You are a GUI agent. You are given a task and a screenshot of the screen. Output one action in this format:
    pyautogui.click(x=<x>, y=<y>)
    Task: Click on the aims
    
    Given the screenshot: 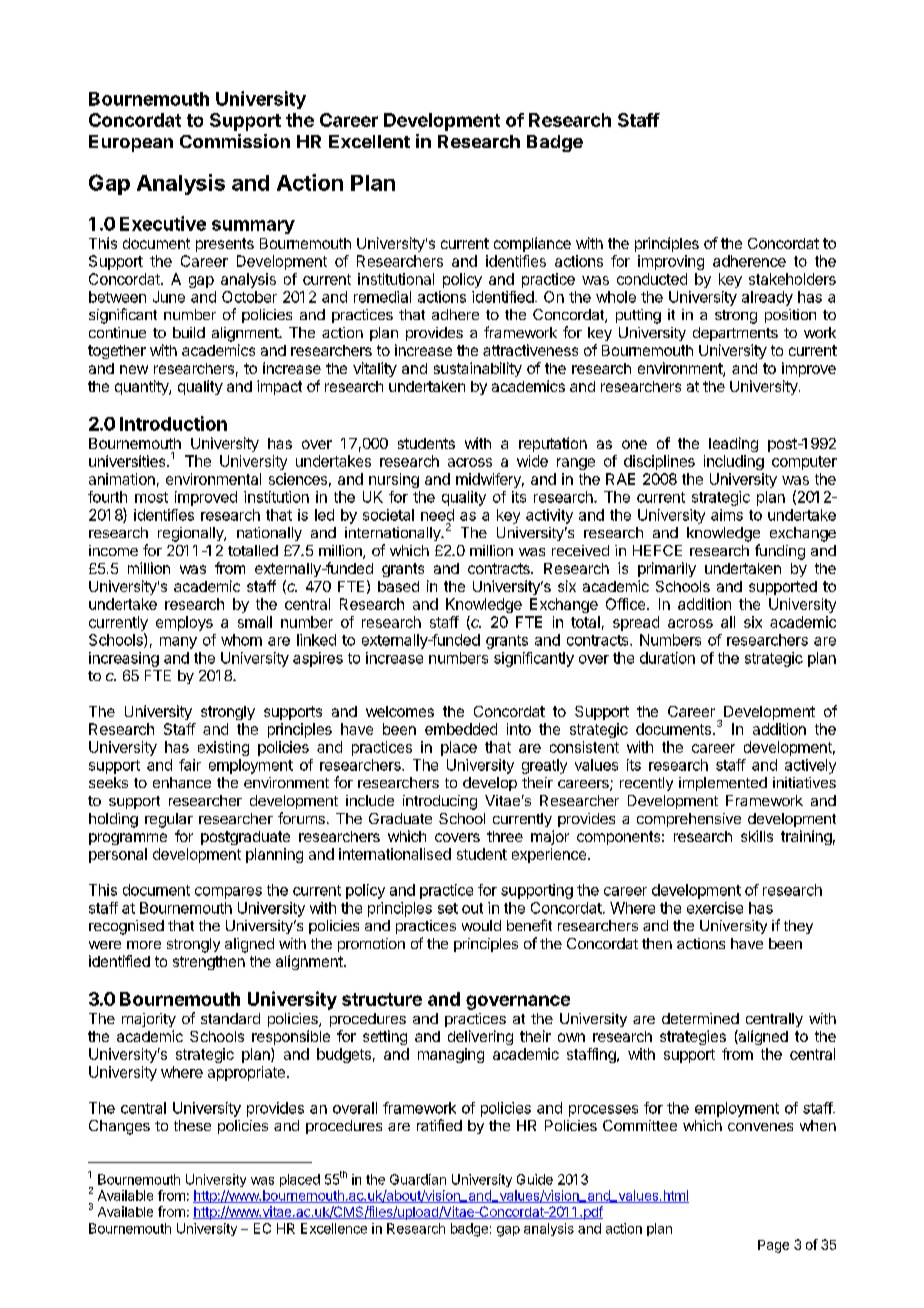 What is the action you would take?
    pyautogui.click(x=727, y=515)
